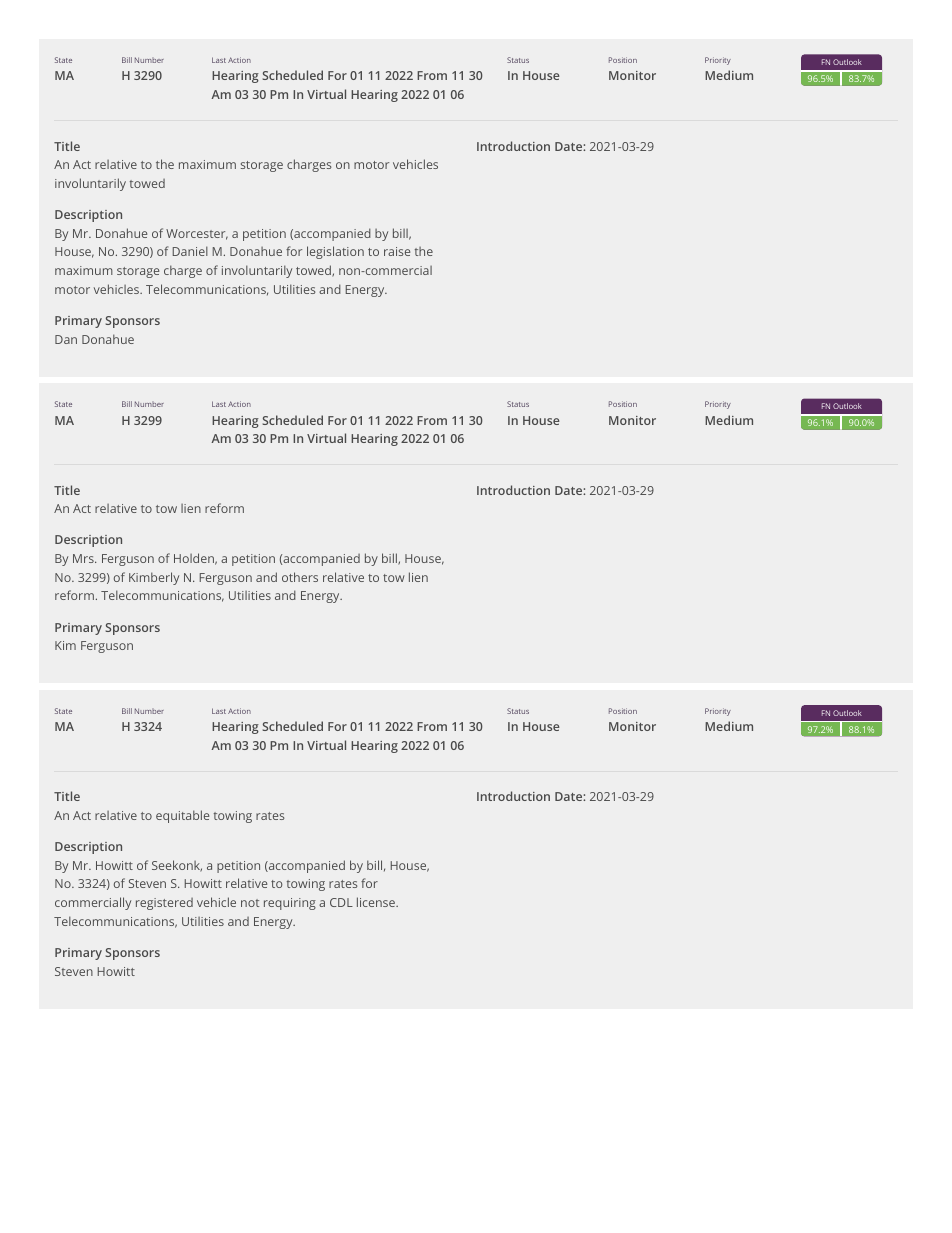  I want to click on not, so click(250, 903).
